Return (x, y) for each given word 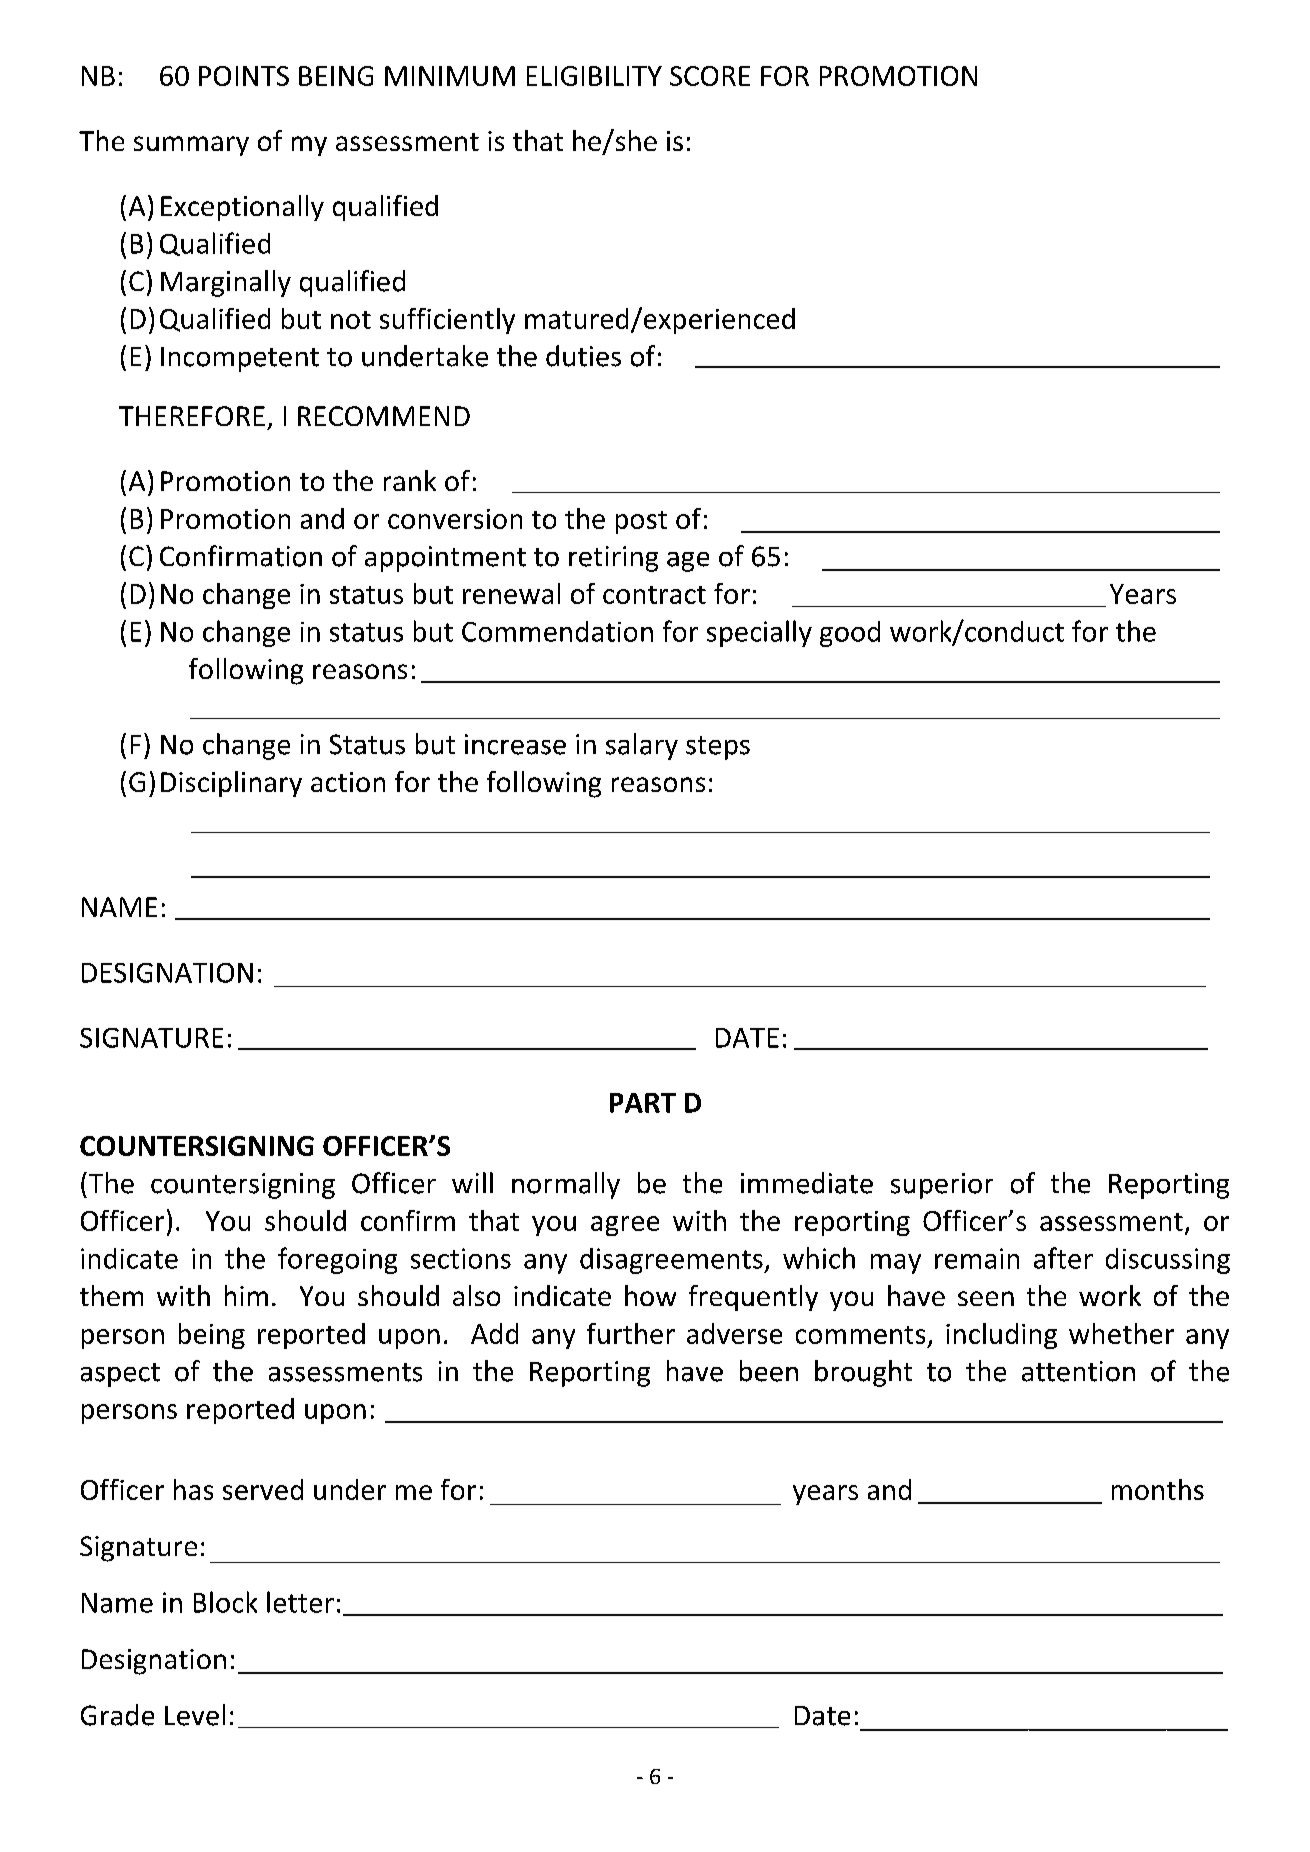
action (348, 782)
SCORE (710, 76)
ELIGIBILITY (594, 76)
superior (942, 1186)
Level (195, 1715)
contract (654, 595)
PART (643, 1103)
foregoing (337, 1260)
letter (300, 1602)
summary (191, 146)
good (850, 634)
